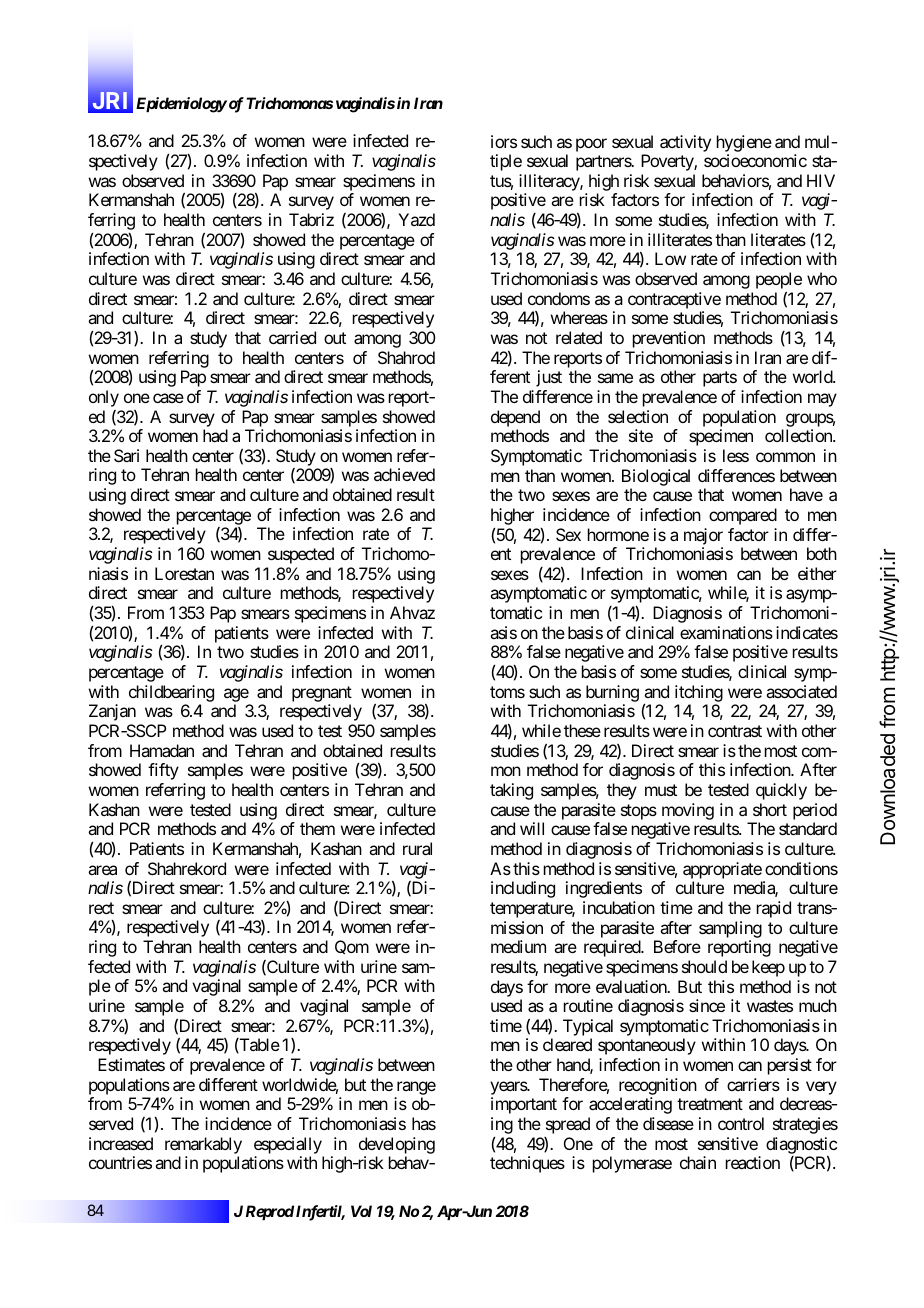 Image resolution: width=924 pixels, height=1308 pixels. I want to click on poor, so click(591, 145).
